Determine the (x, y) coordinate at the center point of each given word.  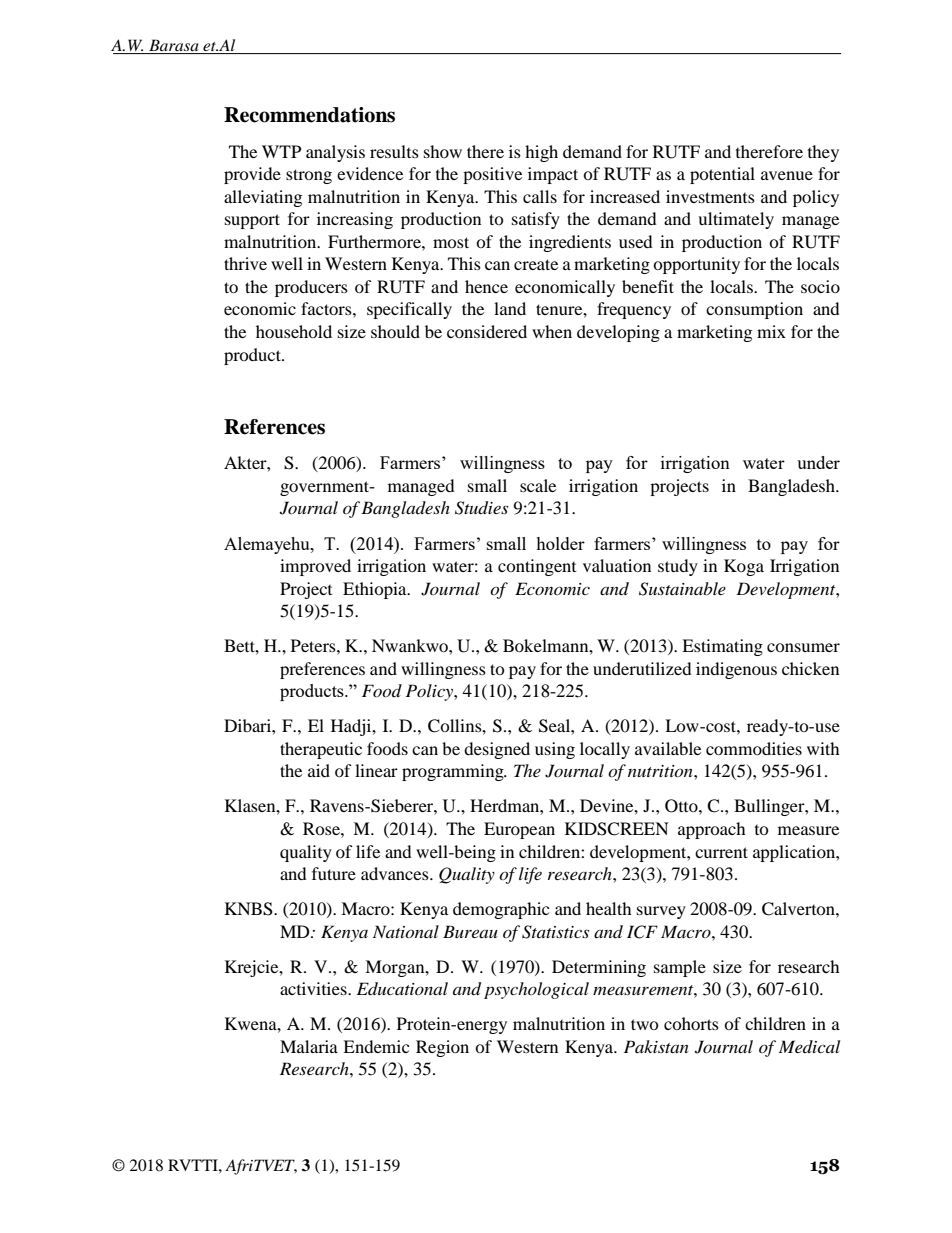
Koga (744, 567)
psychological (536, 990)
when (552, 331)
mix (771, 331)
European (519, 830)
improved (315, 567)
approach (712, 830)
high (541, 153)
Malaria (309, 1046)
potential (722, 175)
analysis (335, 153)
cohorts (691, 1023)
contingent (537, 567)
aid (319, 770)
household (294, 331)
